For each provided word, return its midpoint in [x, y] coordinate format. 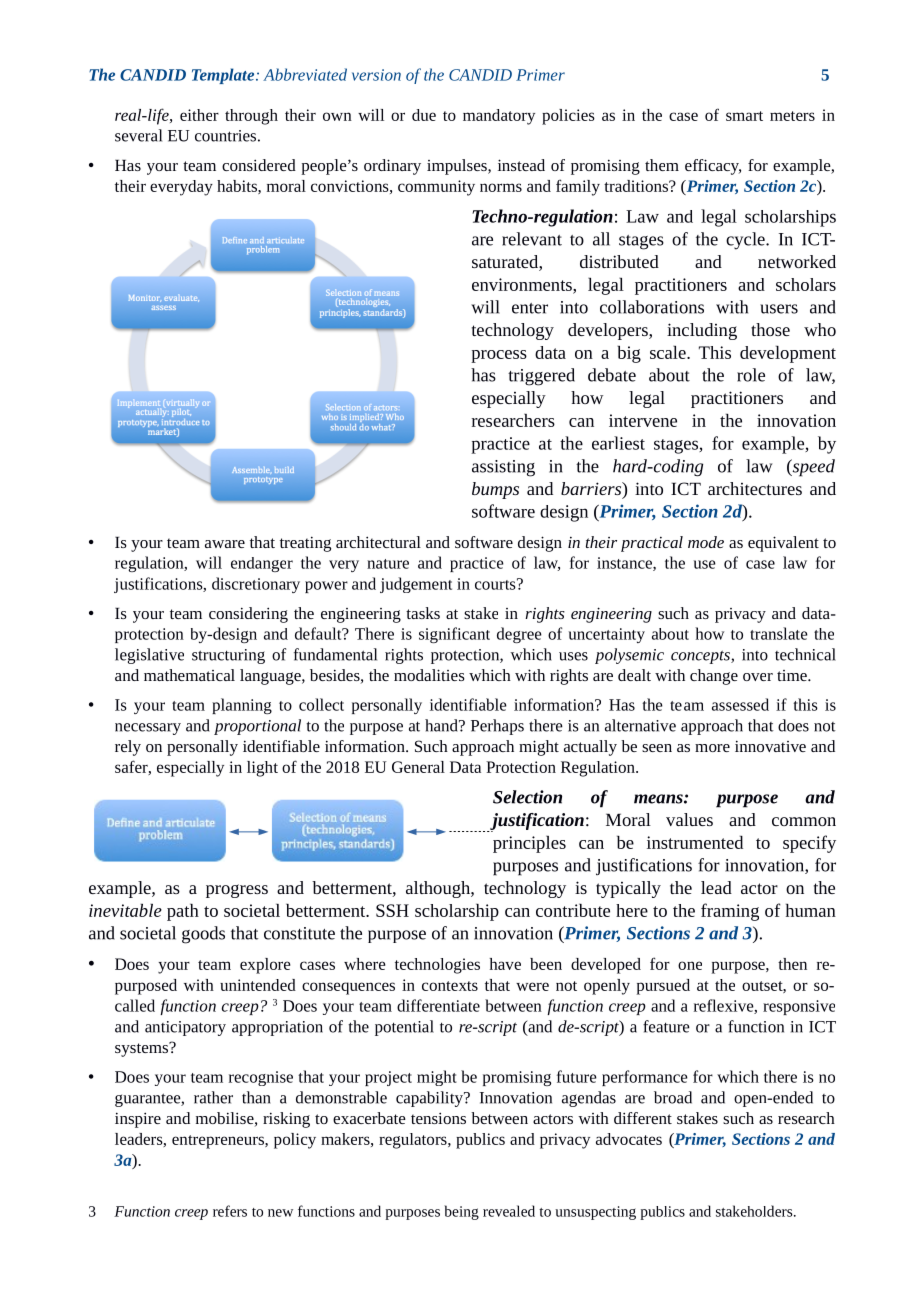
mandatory [499, 117]
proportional [257, 727]
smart [744, 116]
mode [706, 542]
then [792, 964]
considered [259, 165]
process [499, 356]
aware [225, 544]
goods [203, 935]
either [199, 115]
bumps [495, 490]
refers [230, 1211]
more [712, 748]
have [505, 964]
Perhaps [497, 727]
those [770, 329]
